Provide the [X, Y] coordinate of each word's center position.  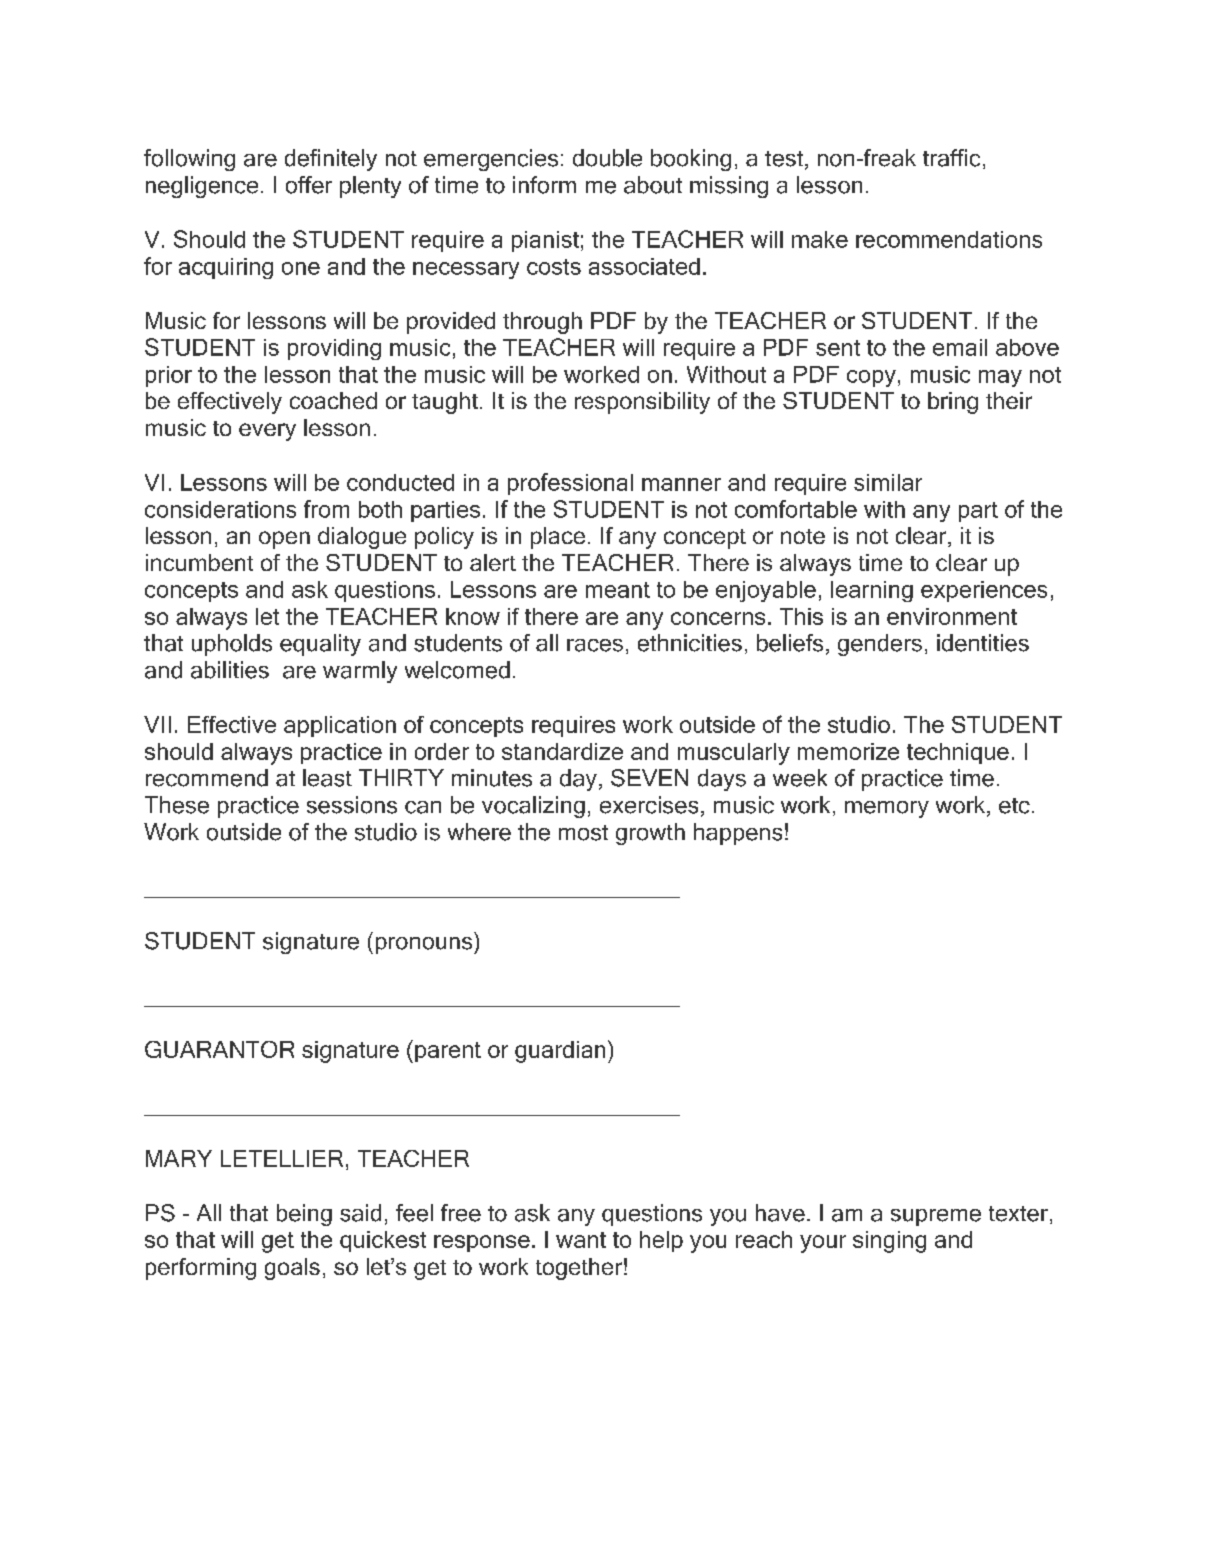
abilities [230, 670]
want [581, 1240]
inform [544, 185]
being [304, 1215]
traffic [951, 158]
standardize [562, 751]
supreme [936, 1217]
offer [309, 185]
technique [958, 753]
